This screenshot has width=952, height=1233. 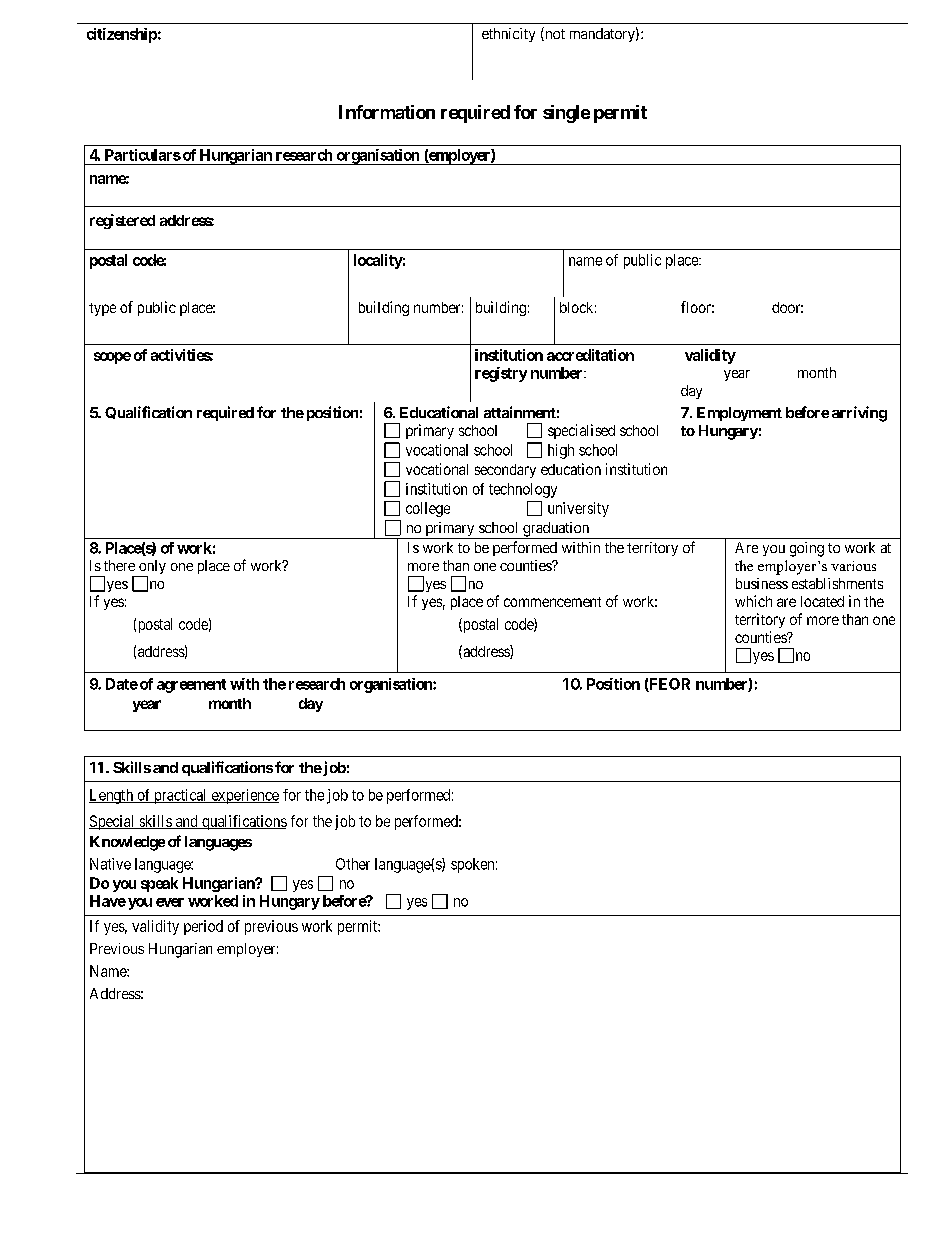 What do you see at coordinates (554, 35) in the screenshot?
I see `not` at bounding box center [554, 35].
